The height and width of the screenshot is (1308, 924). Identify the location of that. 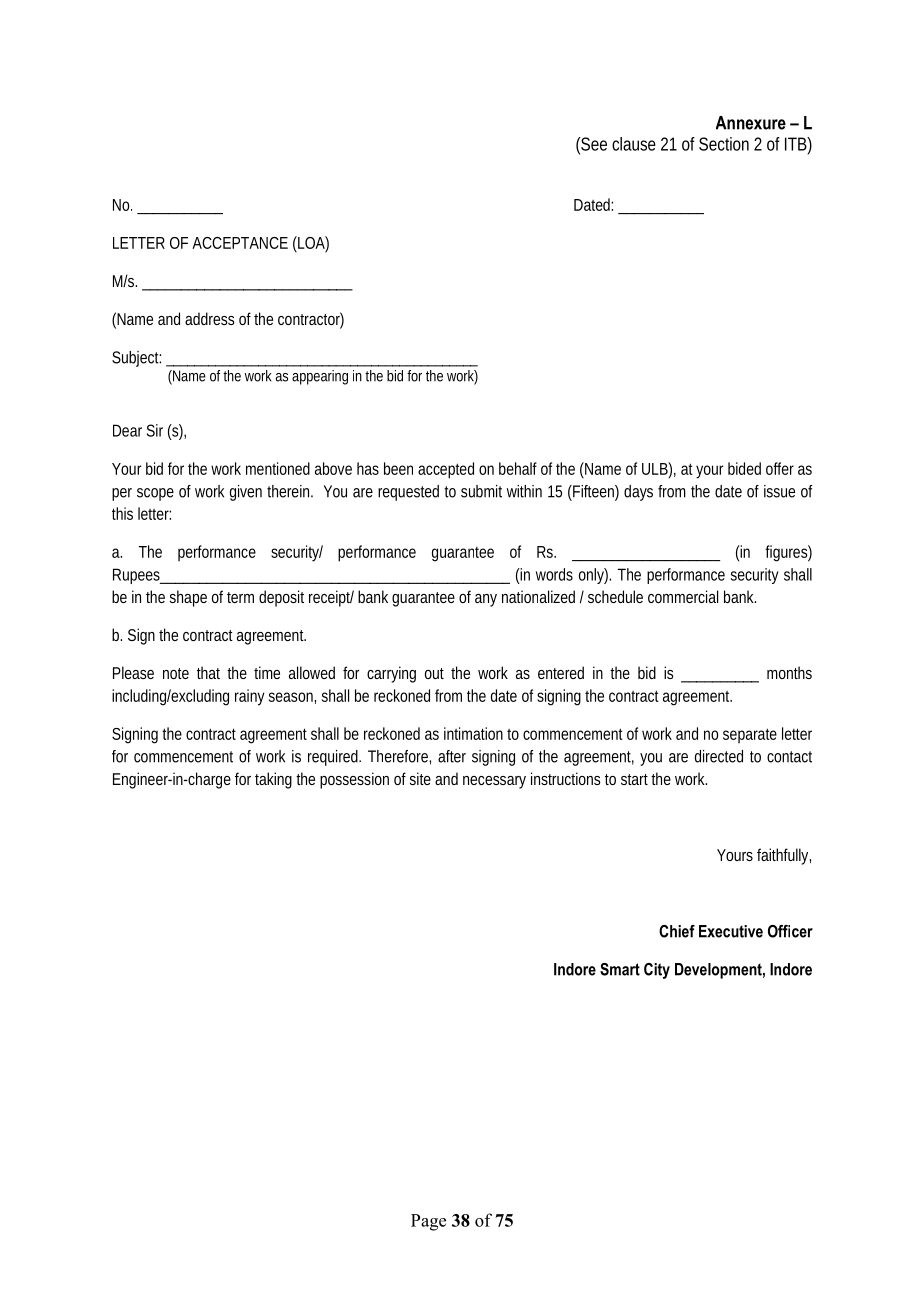
(208, 672).
